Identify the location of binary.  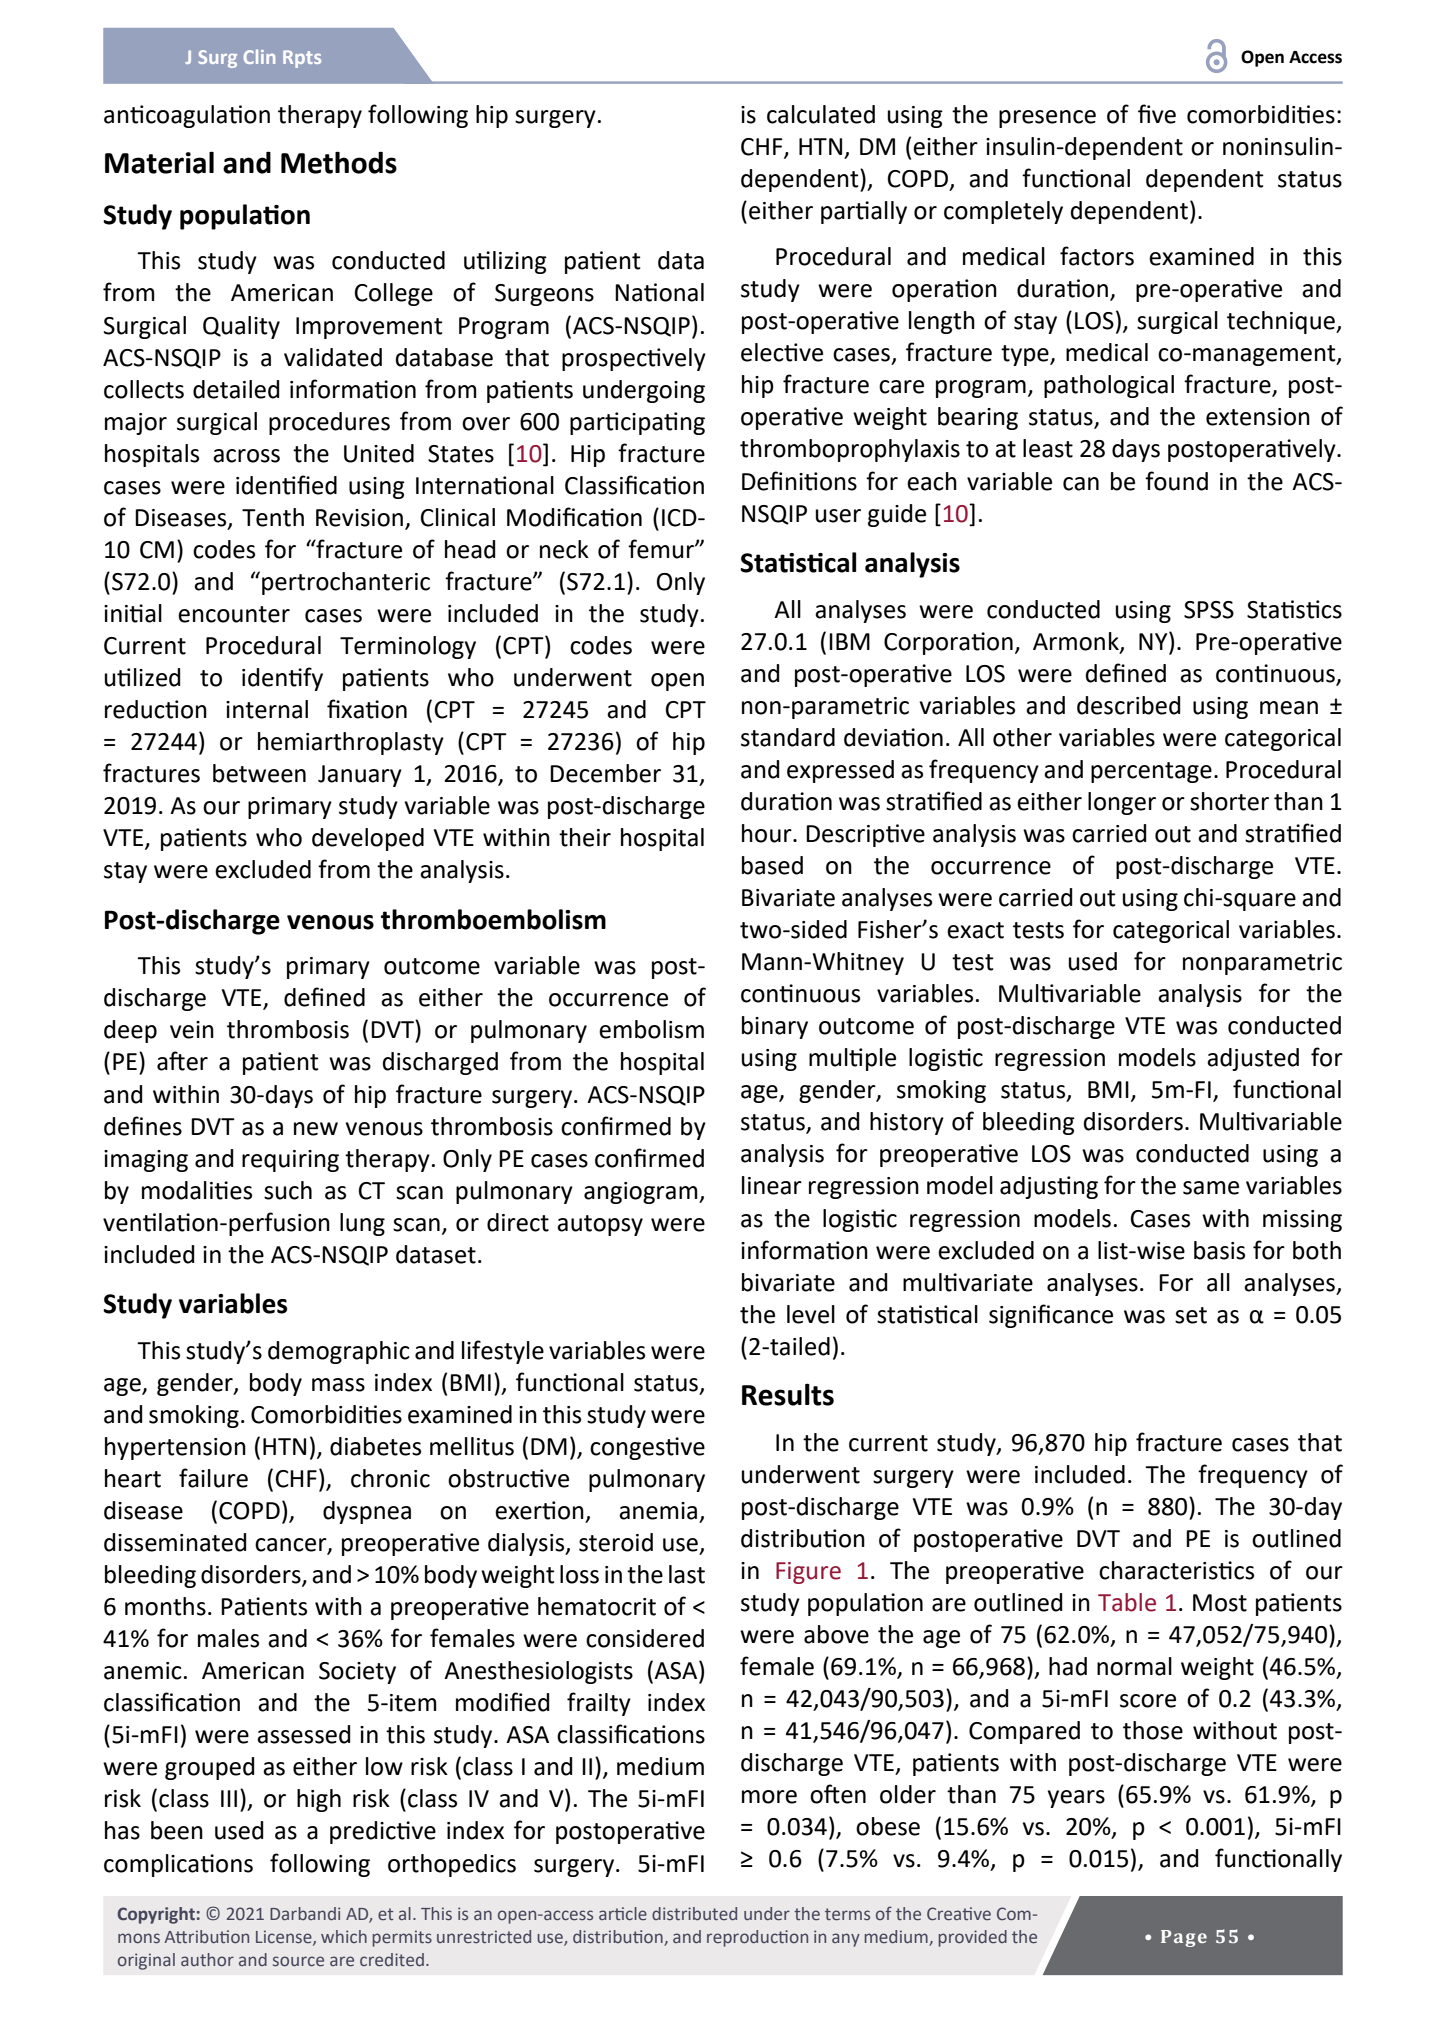
(775, 1027).
